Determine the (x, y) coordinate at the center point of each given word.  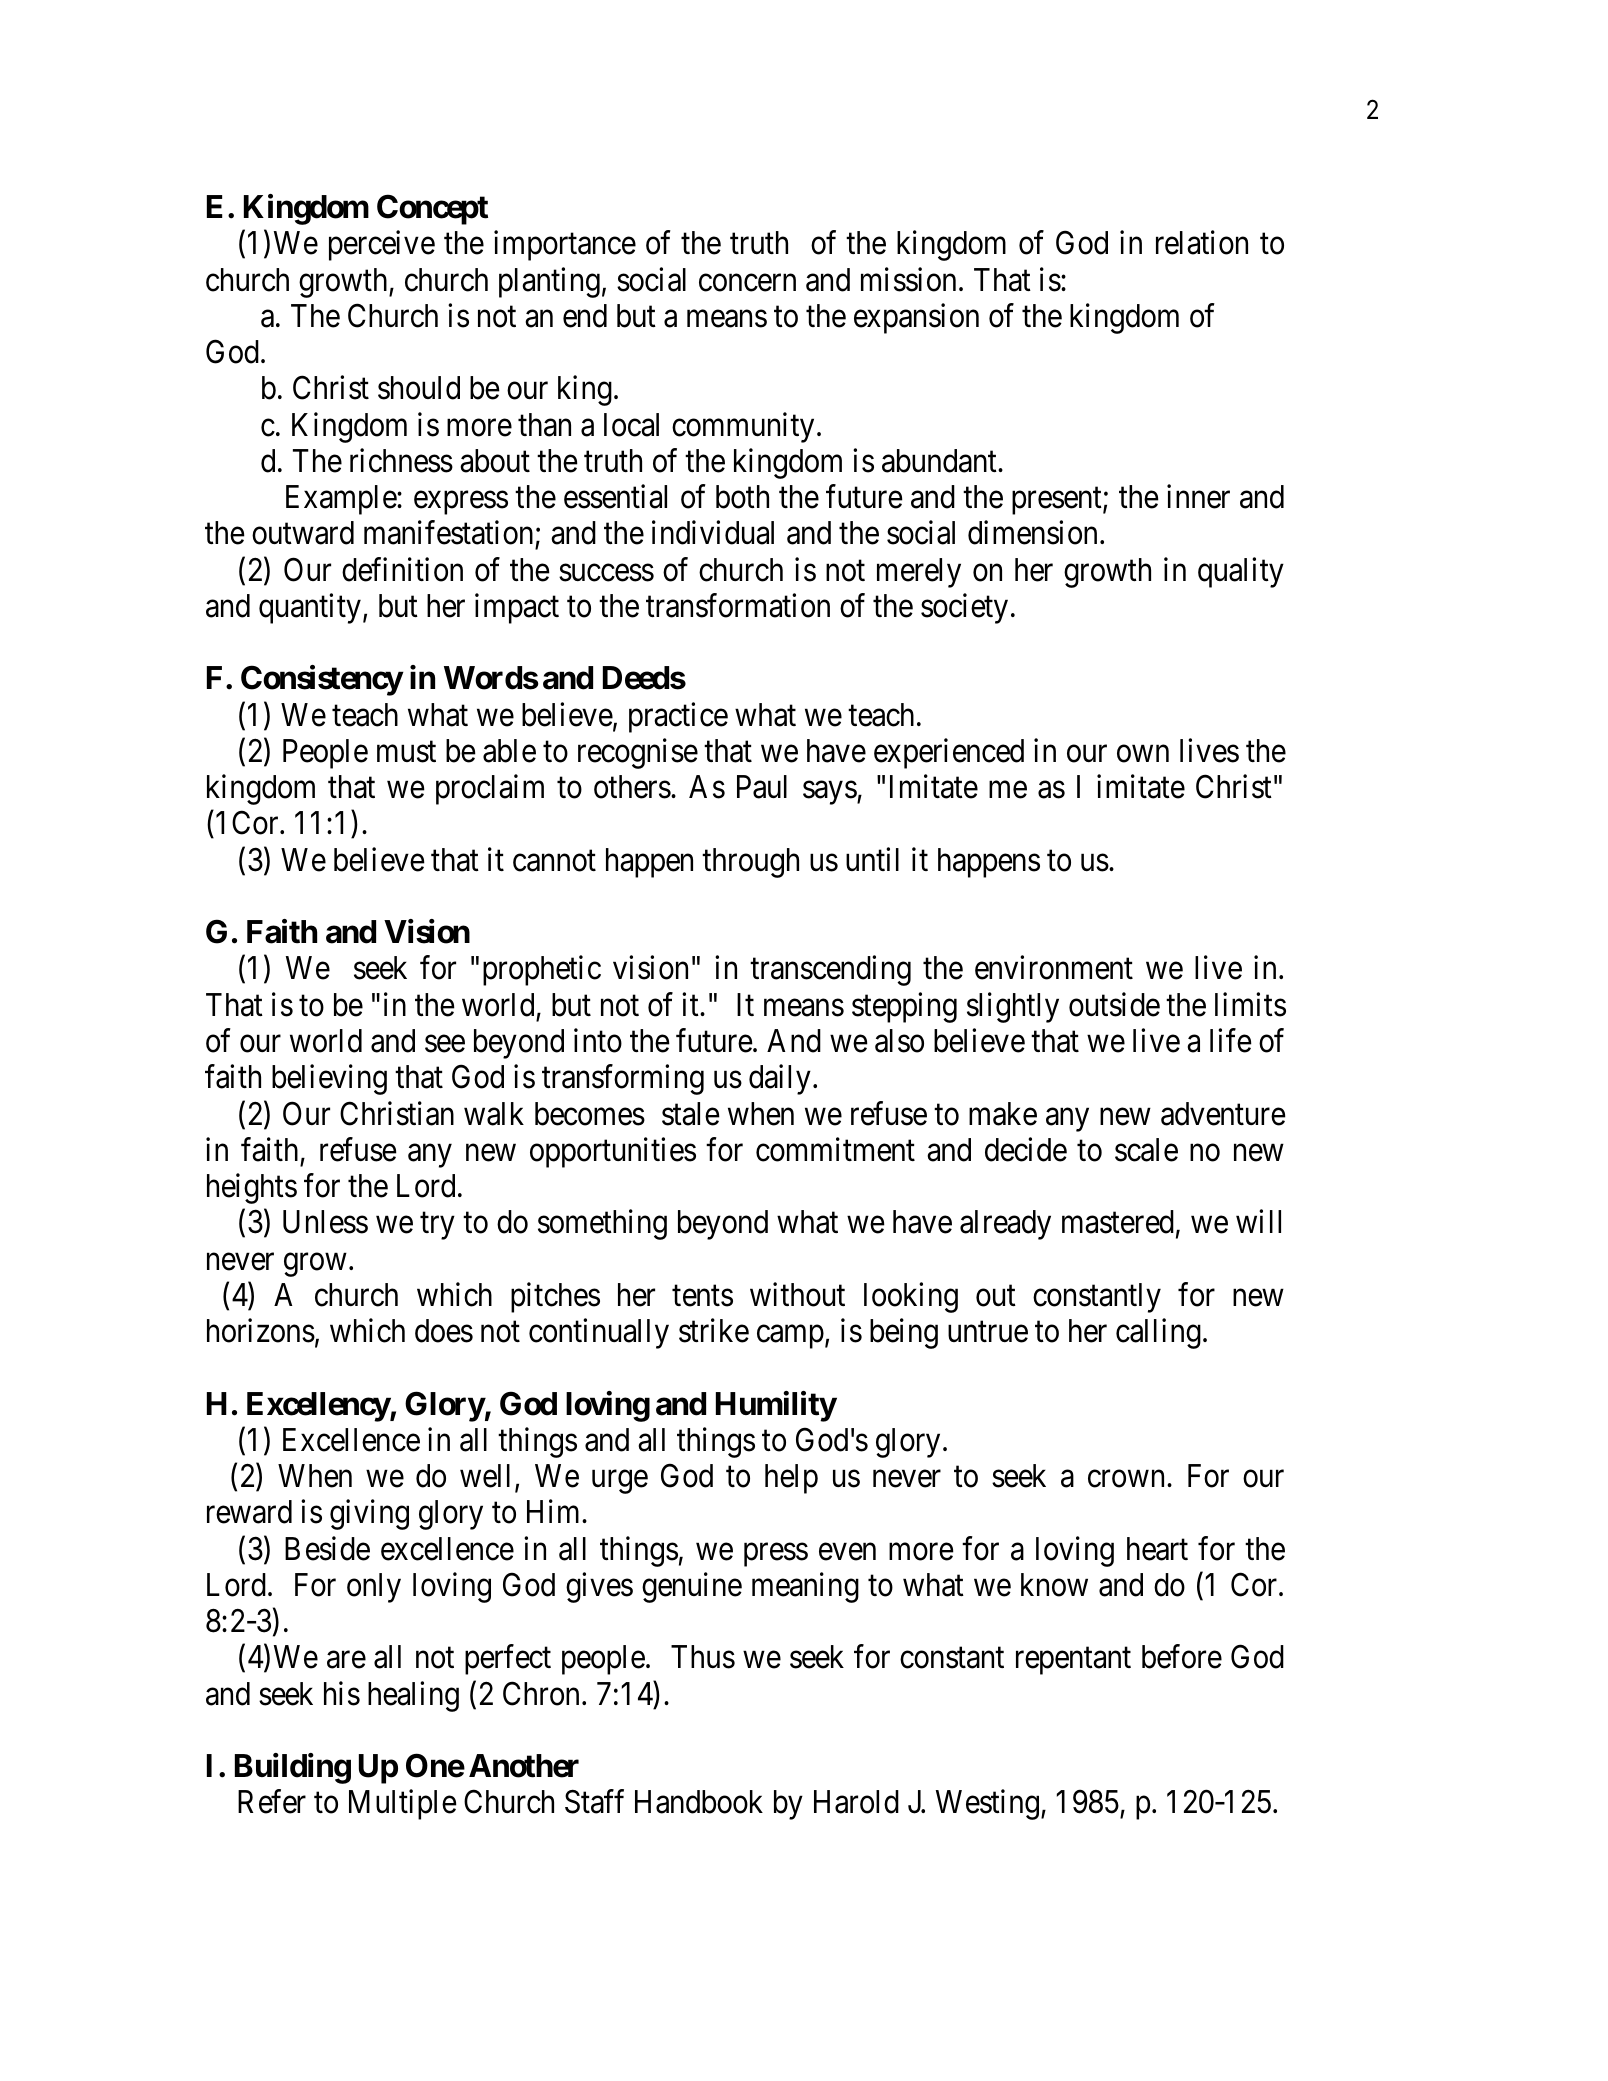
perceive (382, 246)
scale (1146, 1150)
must (406, 752)
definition (402, 569)
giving (369, 1515)
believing (329, 1080)
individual (713, 533)
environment (1054, 968)
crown (1128, 1479)
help (791, 1479)
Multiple (403, 1805)
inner (1198, 497)
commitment (835, 1149)
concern (747, 283)
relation (1202, 243)
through (750, 863)
